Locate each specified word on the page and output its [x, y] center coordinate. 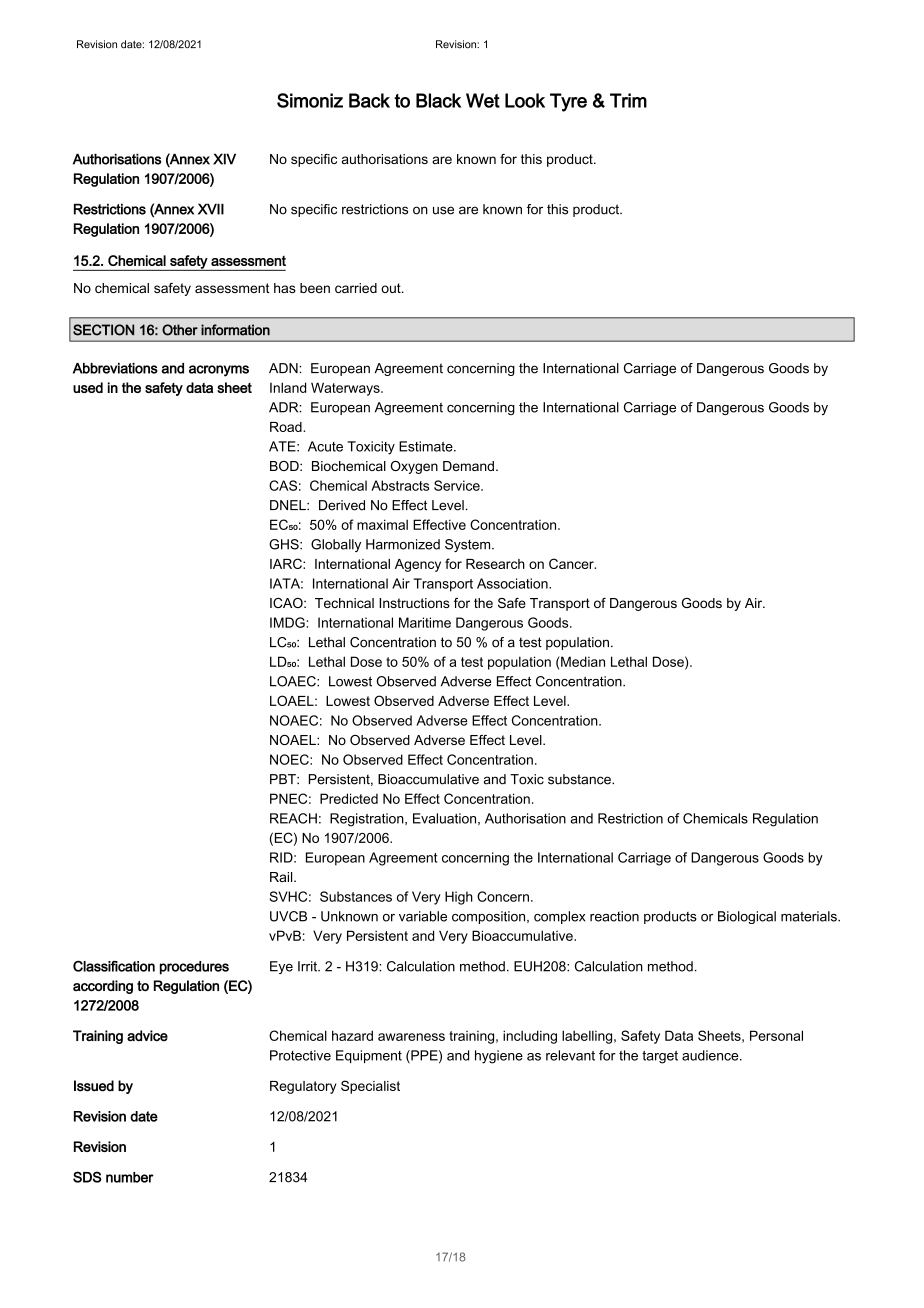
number [130, 1177]
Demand [468, 466]
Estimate [427, 446]
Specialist [370, 1087]
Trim [628, 100]
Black [438, 100]
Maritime [425, 622]
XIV [224, 159]
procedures [194, 968]
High [459, 898]
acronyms [219, 371]
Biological [747, 917]
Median [582, 661]
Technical [344, 603]
